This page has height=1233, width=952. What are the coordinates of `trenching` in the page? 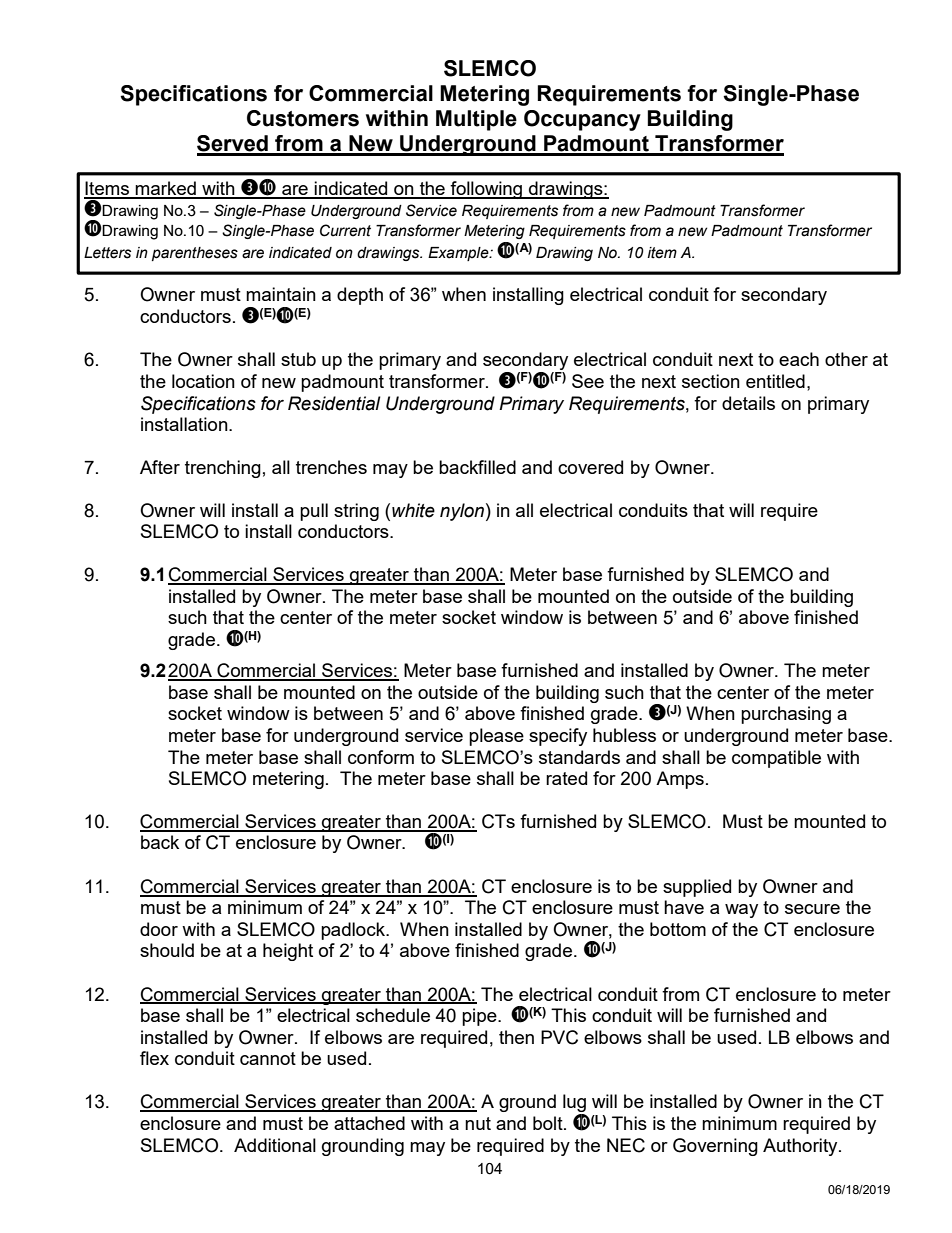 It's located at (223, 469).
